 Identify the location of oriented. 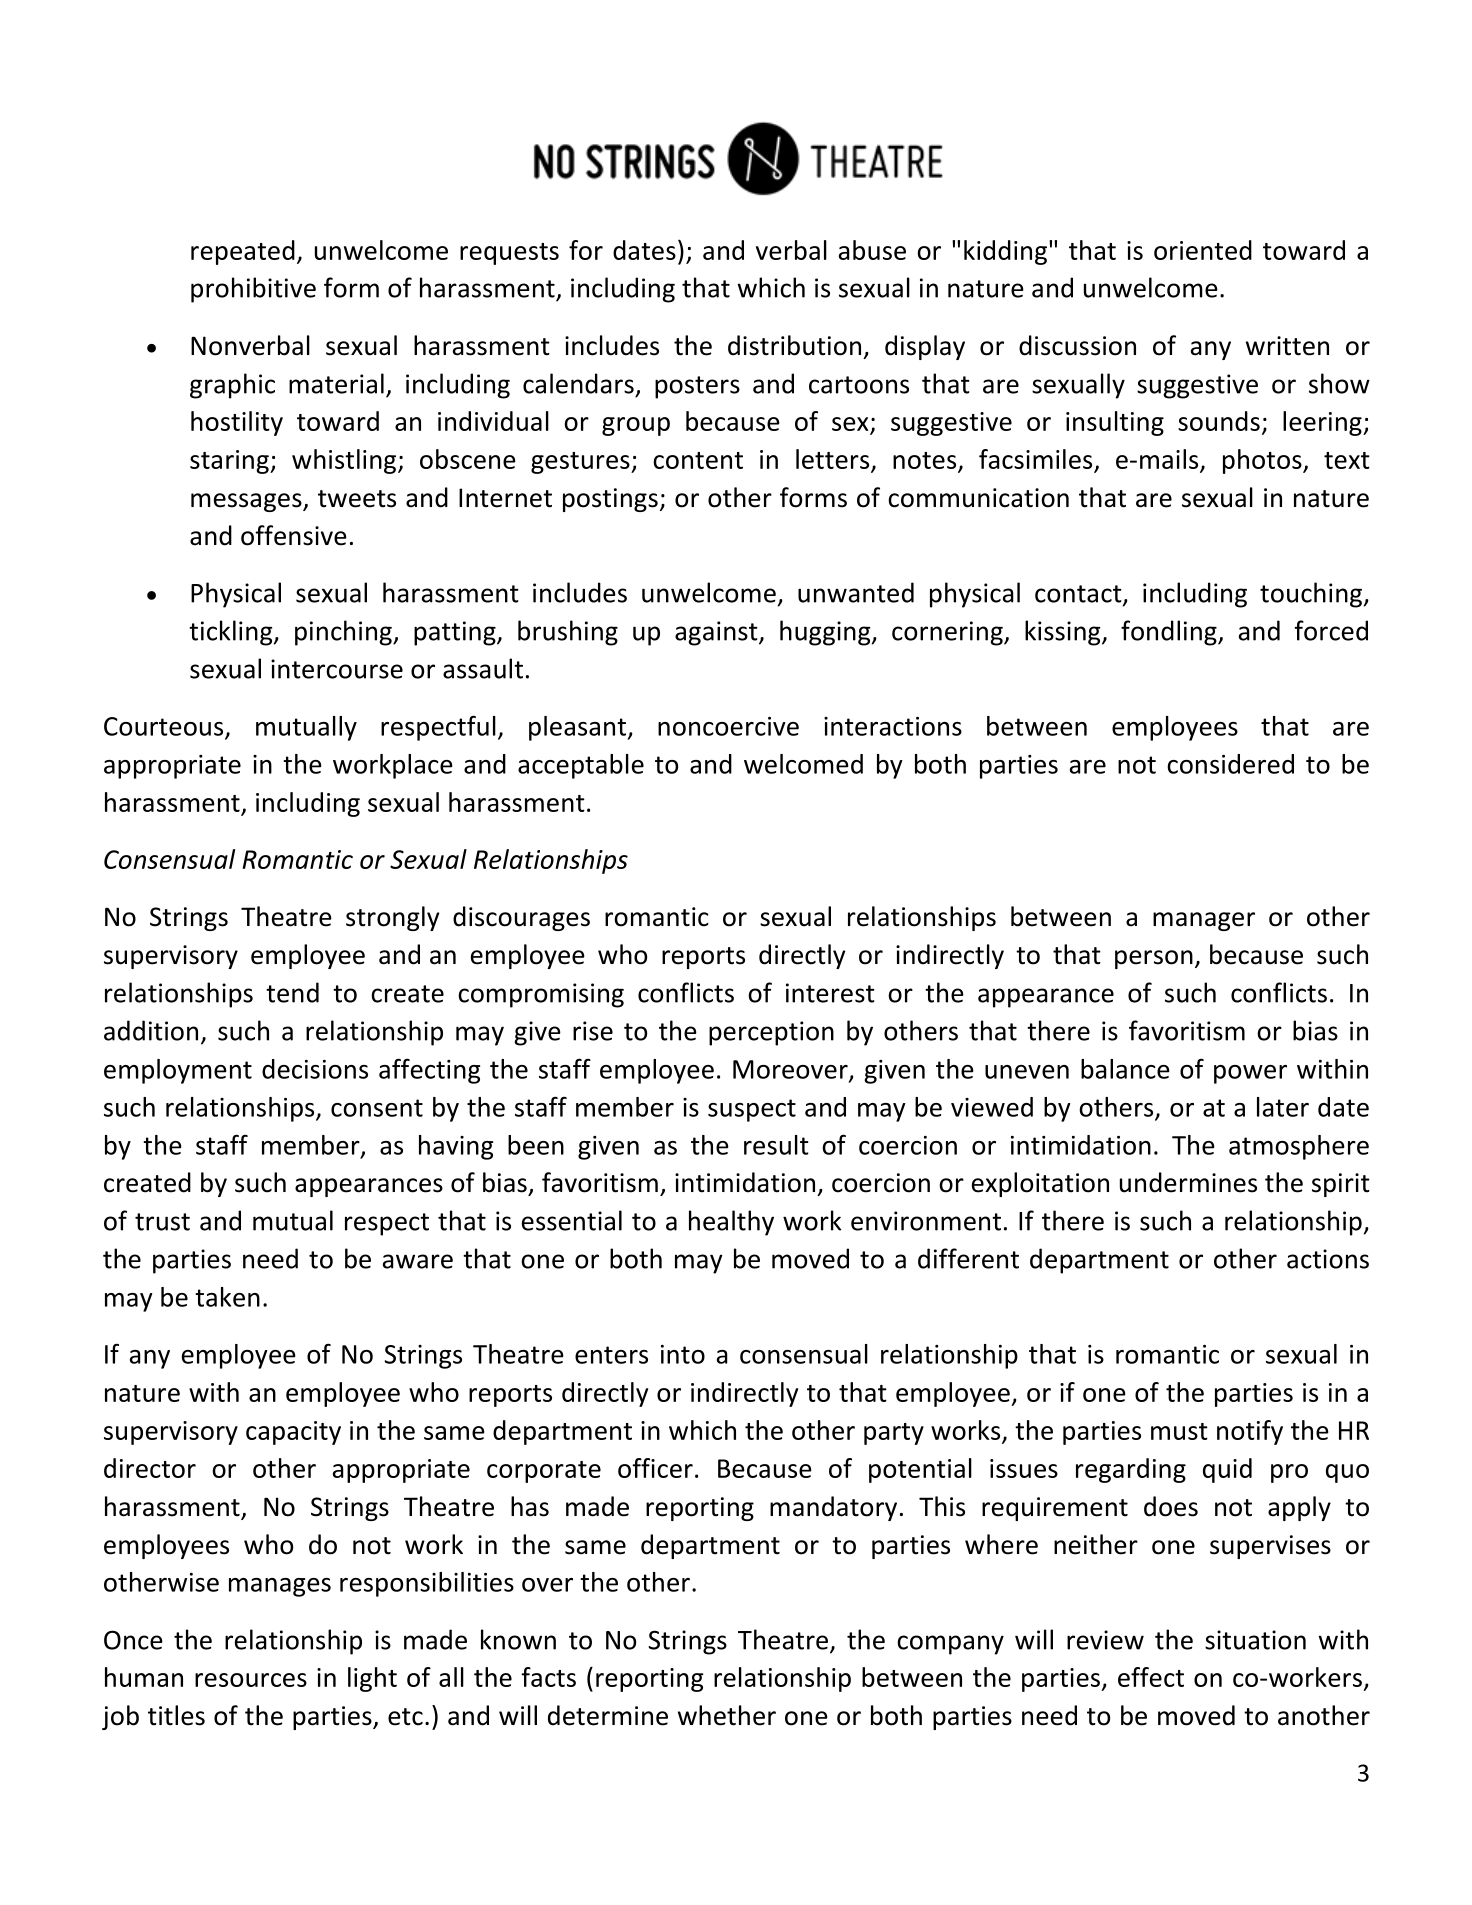
(1203, 250).
